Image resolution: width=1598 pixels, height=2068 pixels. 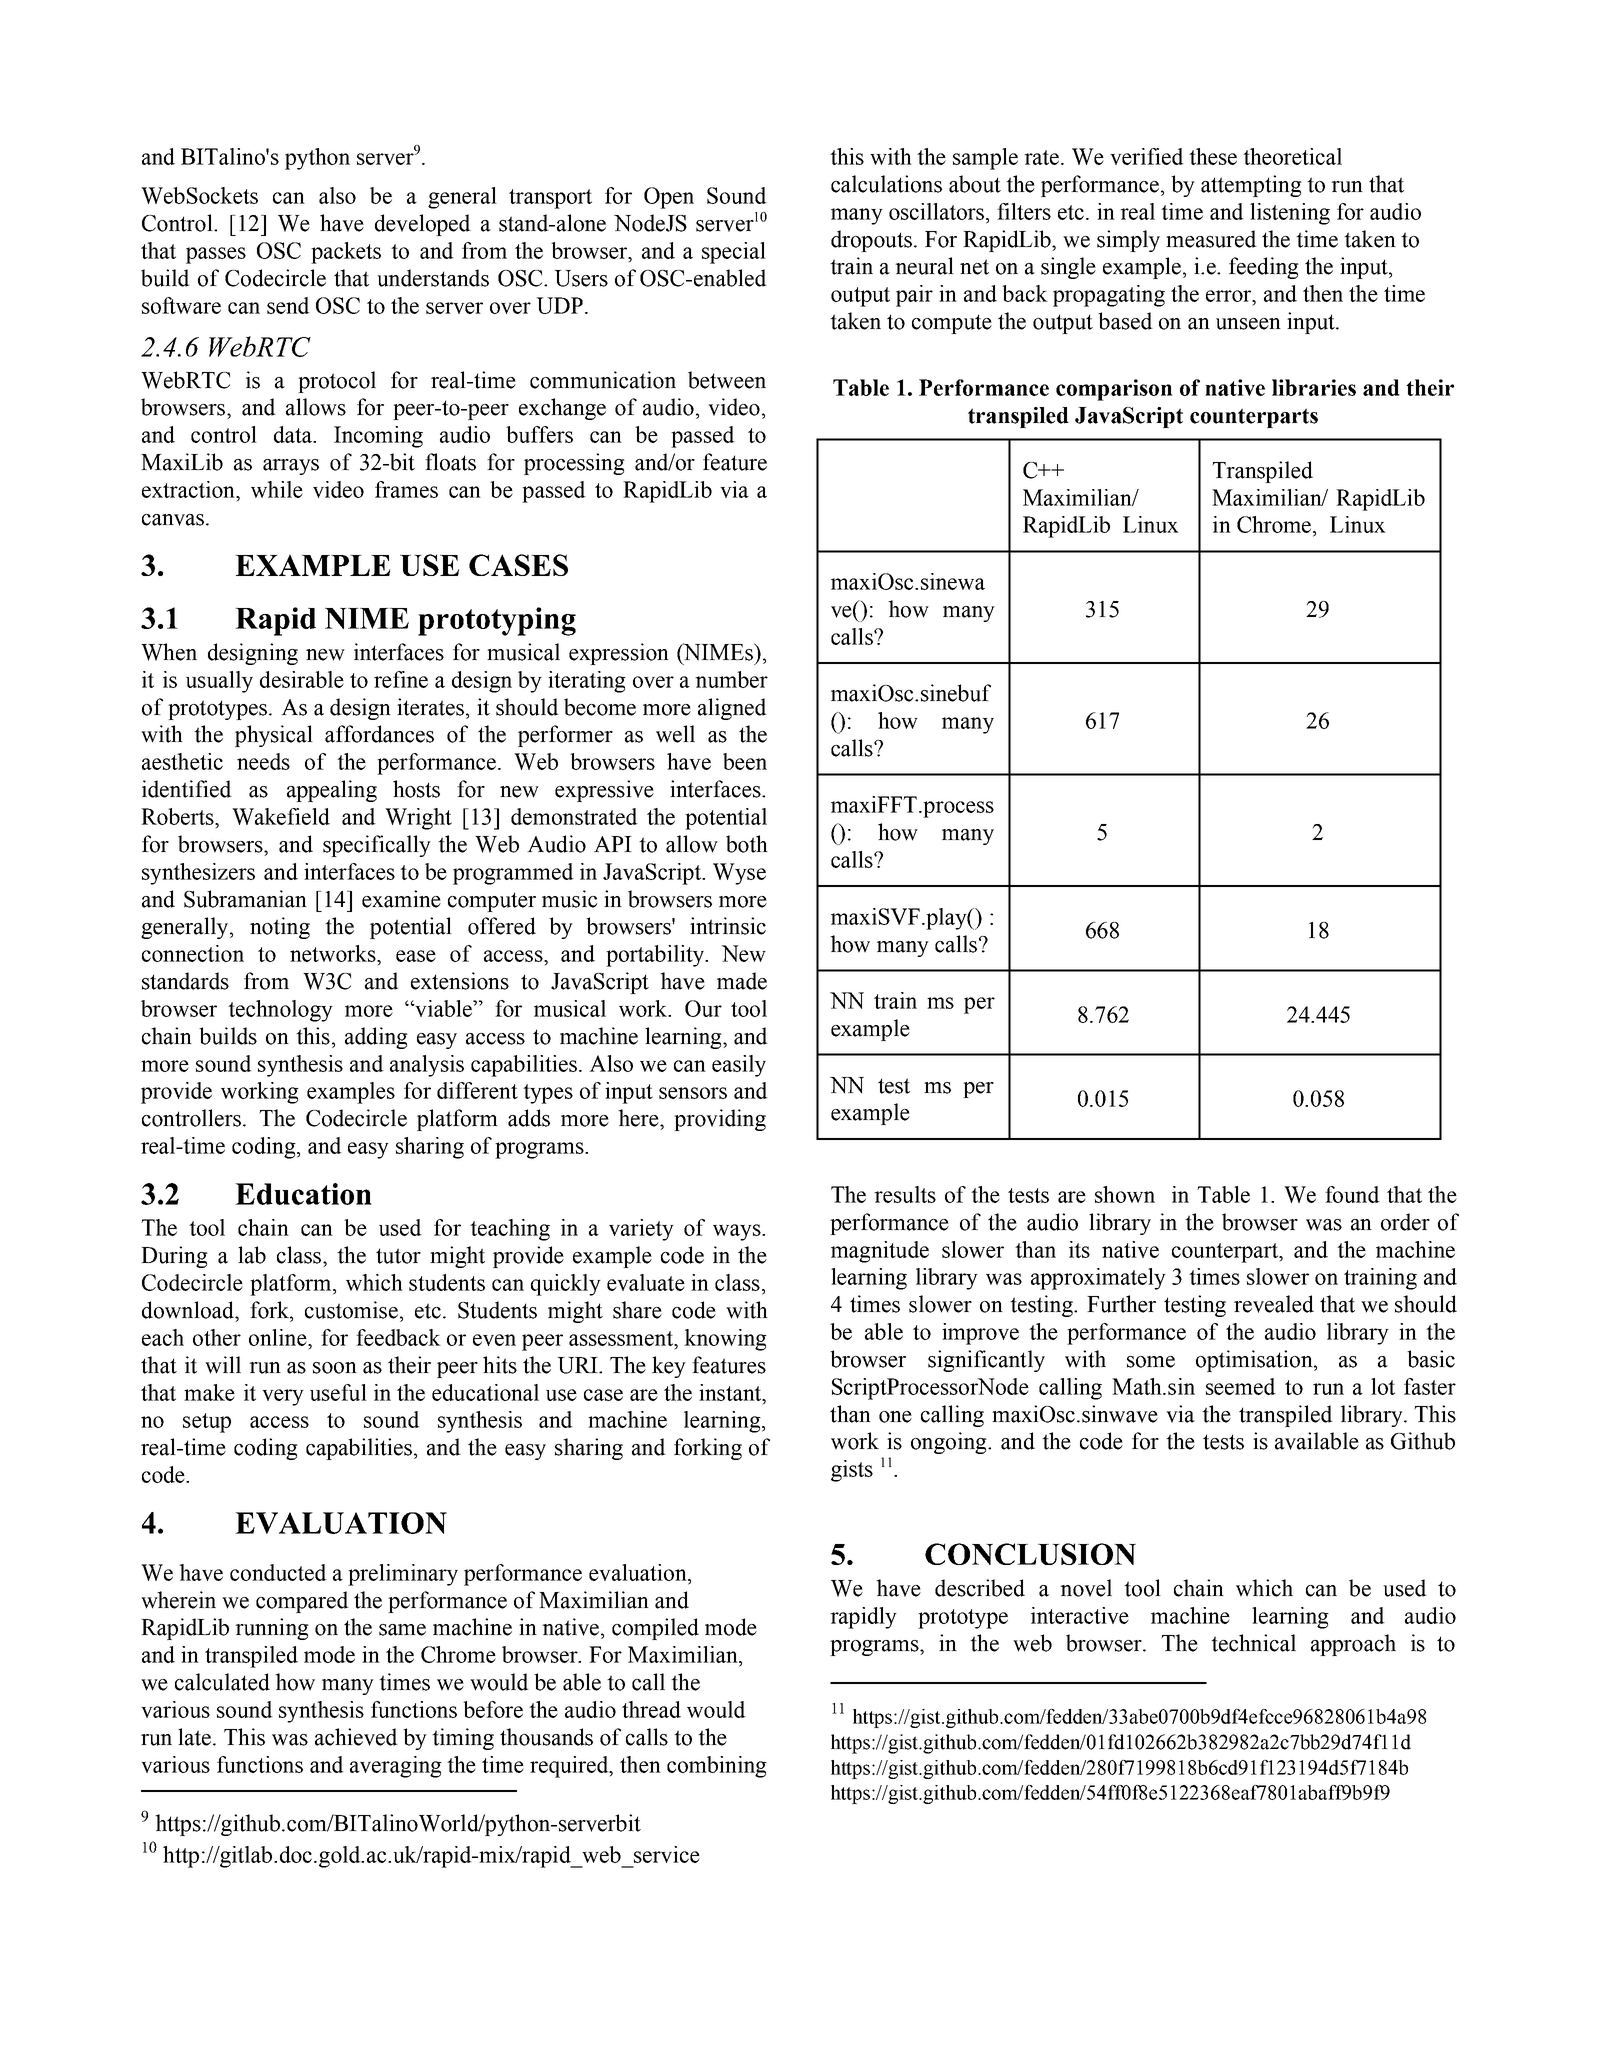 I want to click on technical, so click(x=1253, y=1643).
